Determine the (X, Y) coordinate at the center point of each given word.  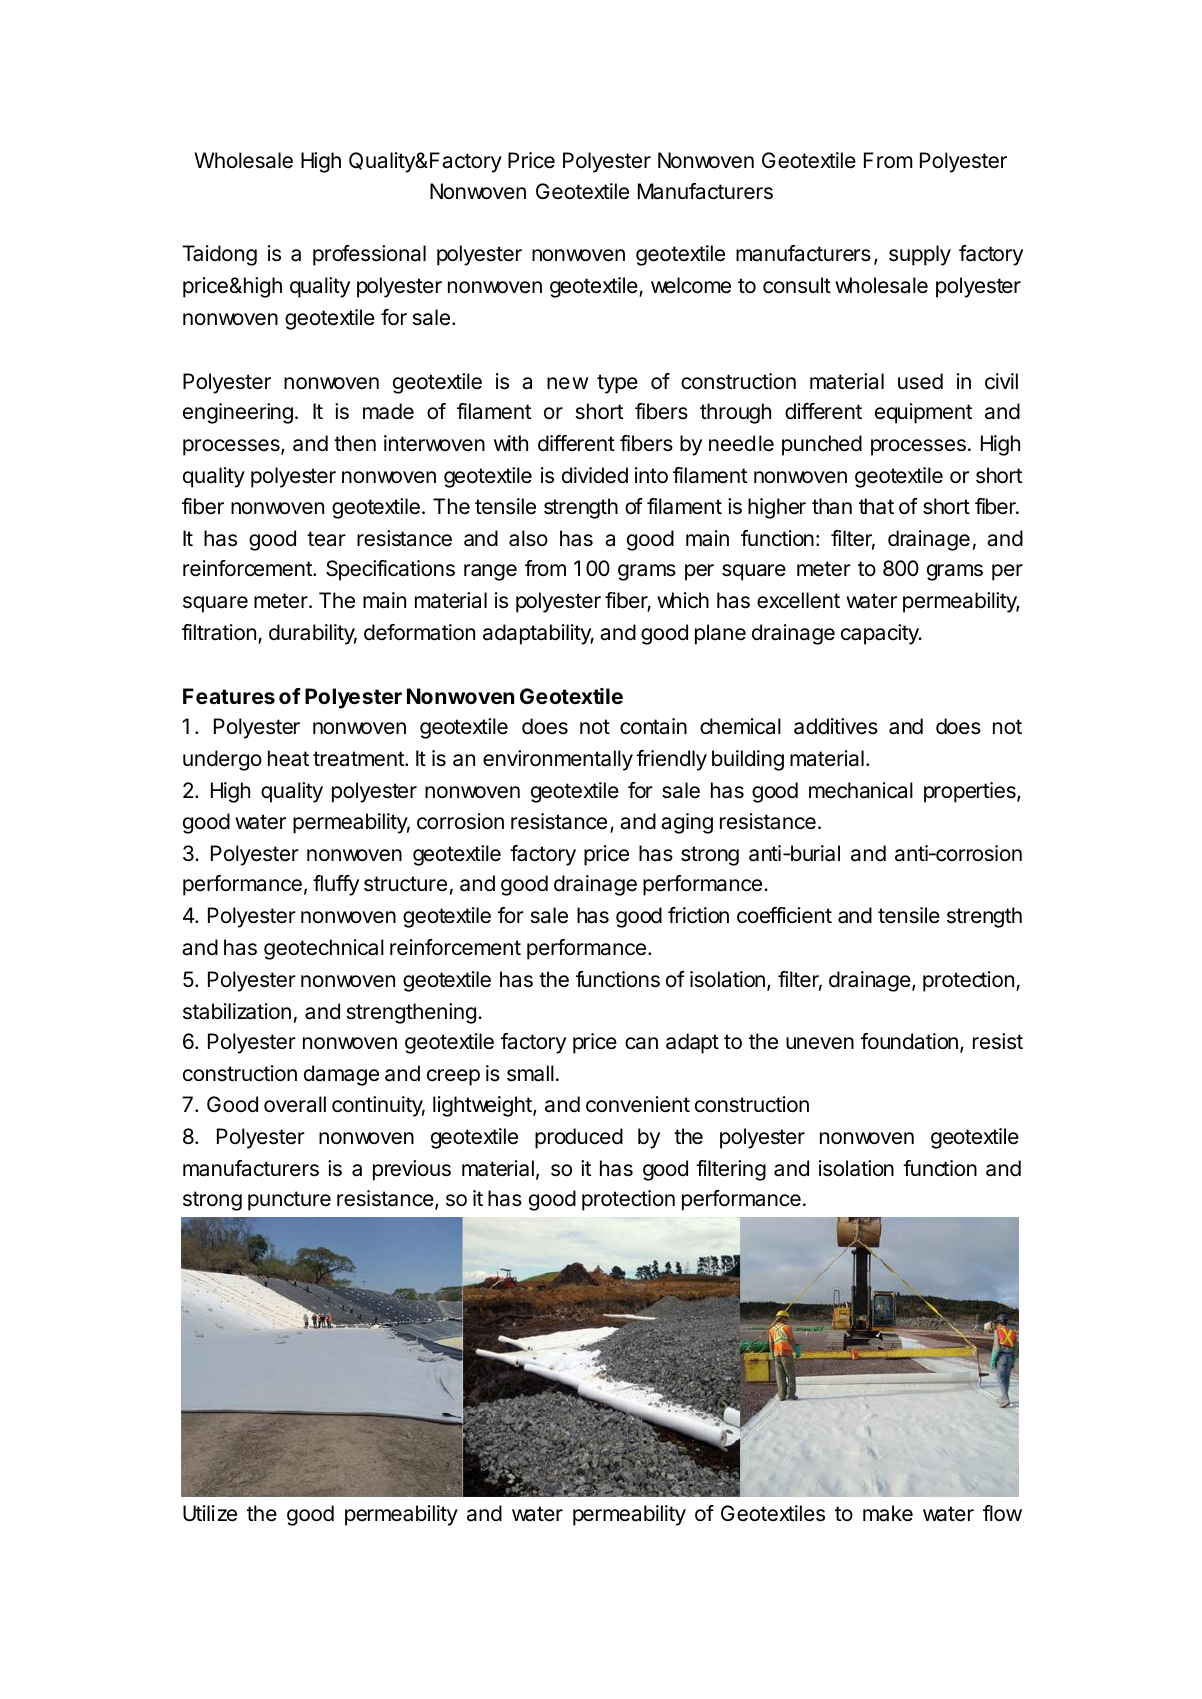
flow (1002, 1513)
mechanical (861, 790)
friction (698, 915)
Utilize (210, 1513)
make (888, 1513)
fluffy (336, 885)
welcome (691, 285)
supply (920, 255)
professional (369, 255)
